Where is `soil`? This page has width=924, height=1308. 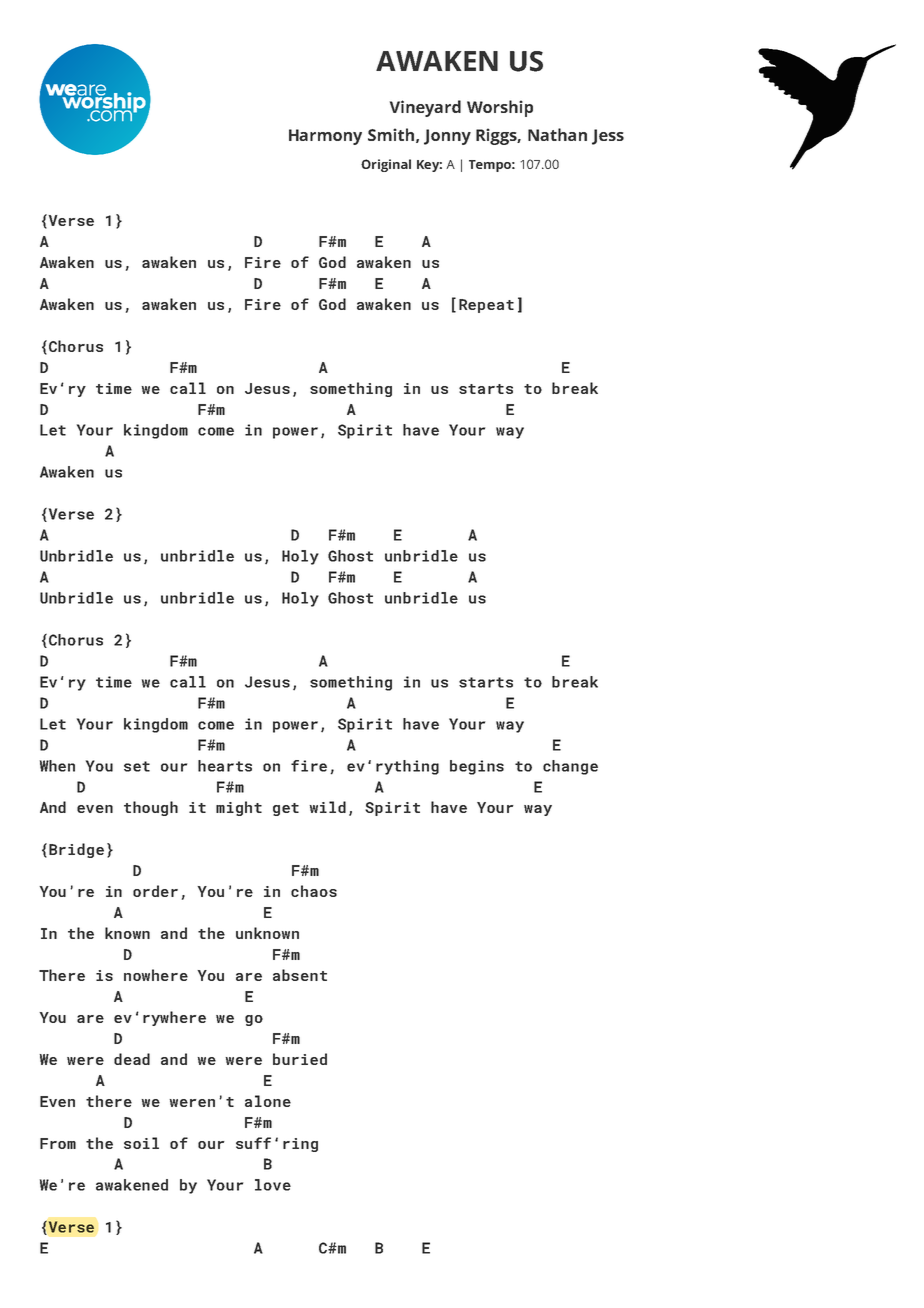
soil is located at coordinates (141, 1143).
